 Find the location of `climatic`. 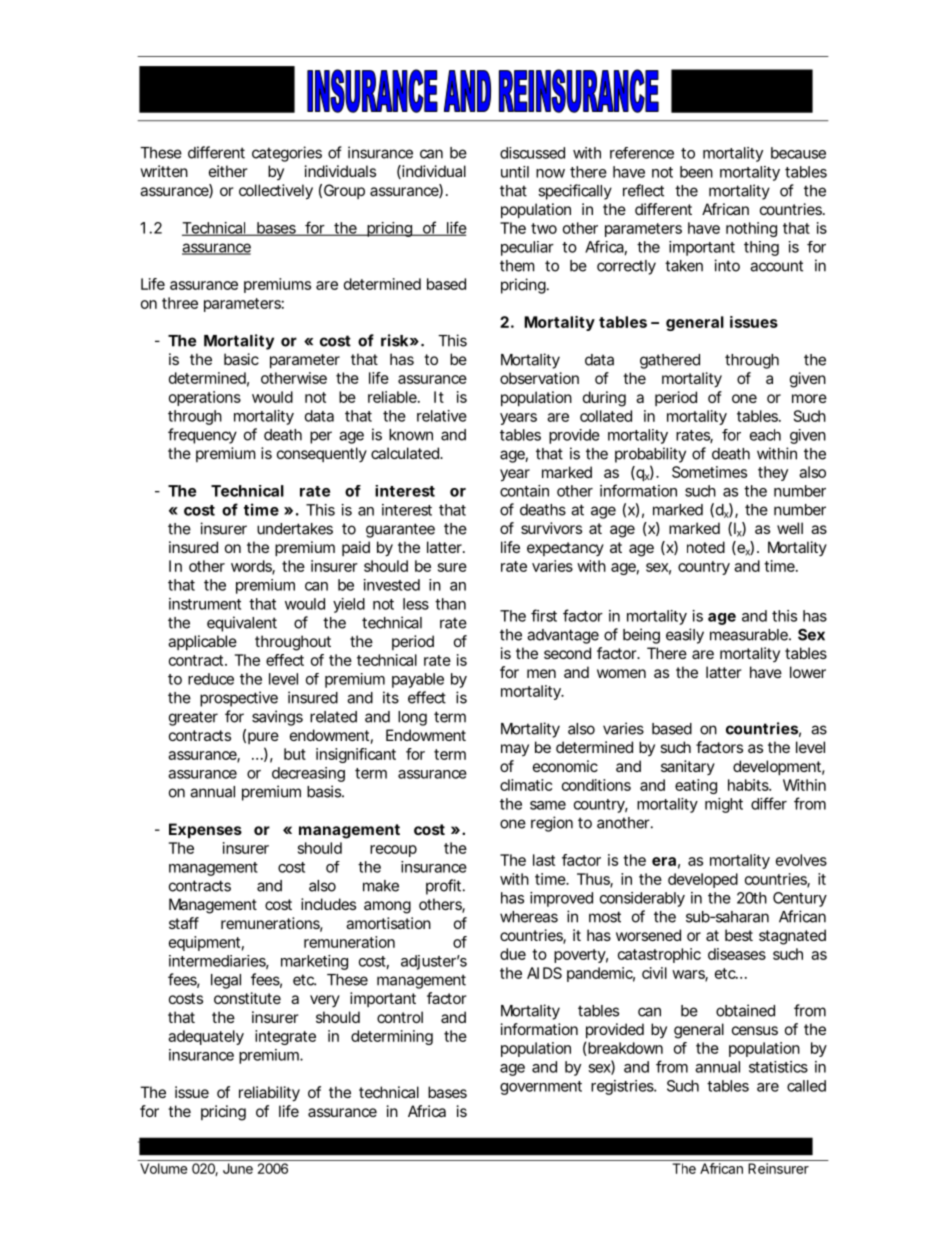

climatic is located at coordinates (526, 785).
